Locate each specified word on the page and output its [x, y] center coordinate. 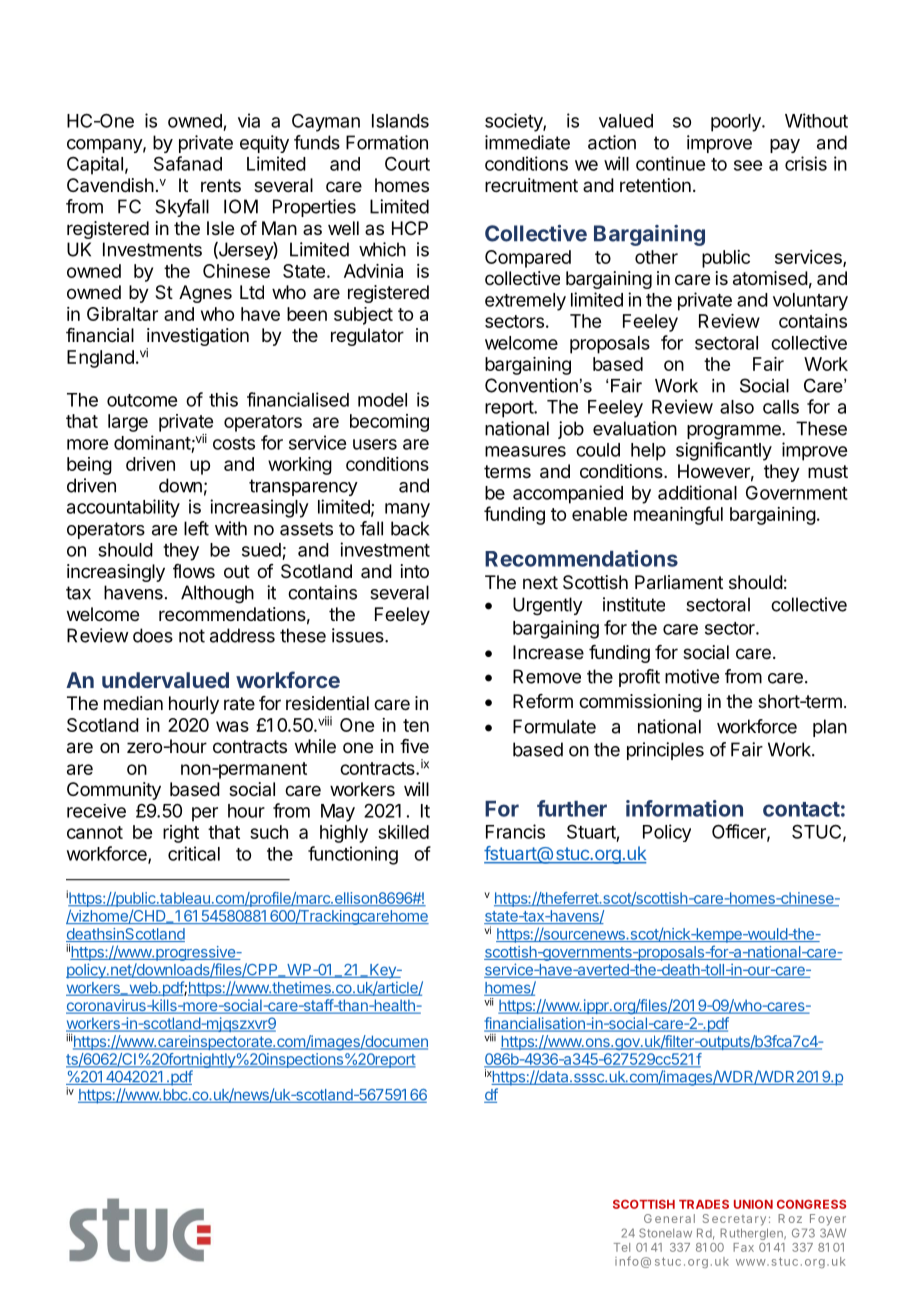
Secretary [734, 1220]
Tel [622, 1247]
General [669, 1218]
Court [407, 164]
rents [221, 185]
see [748, 165]
